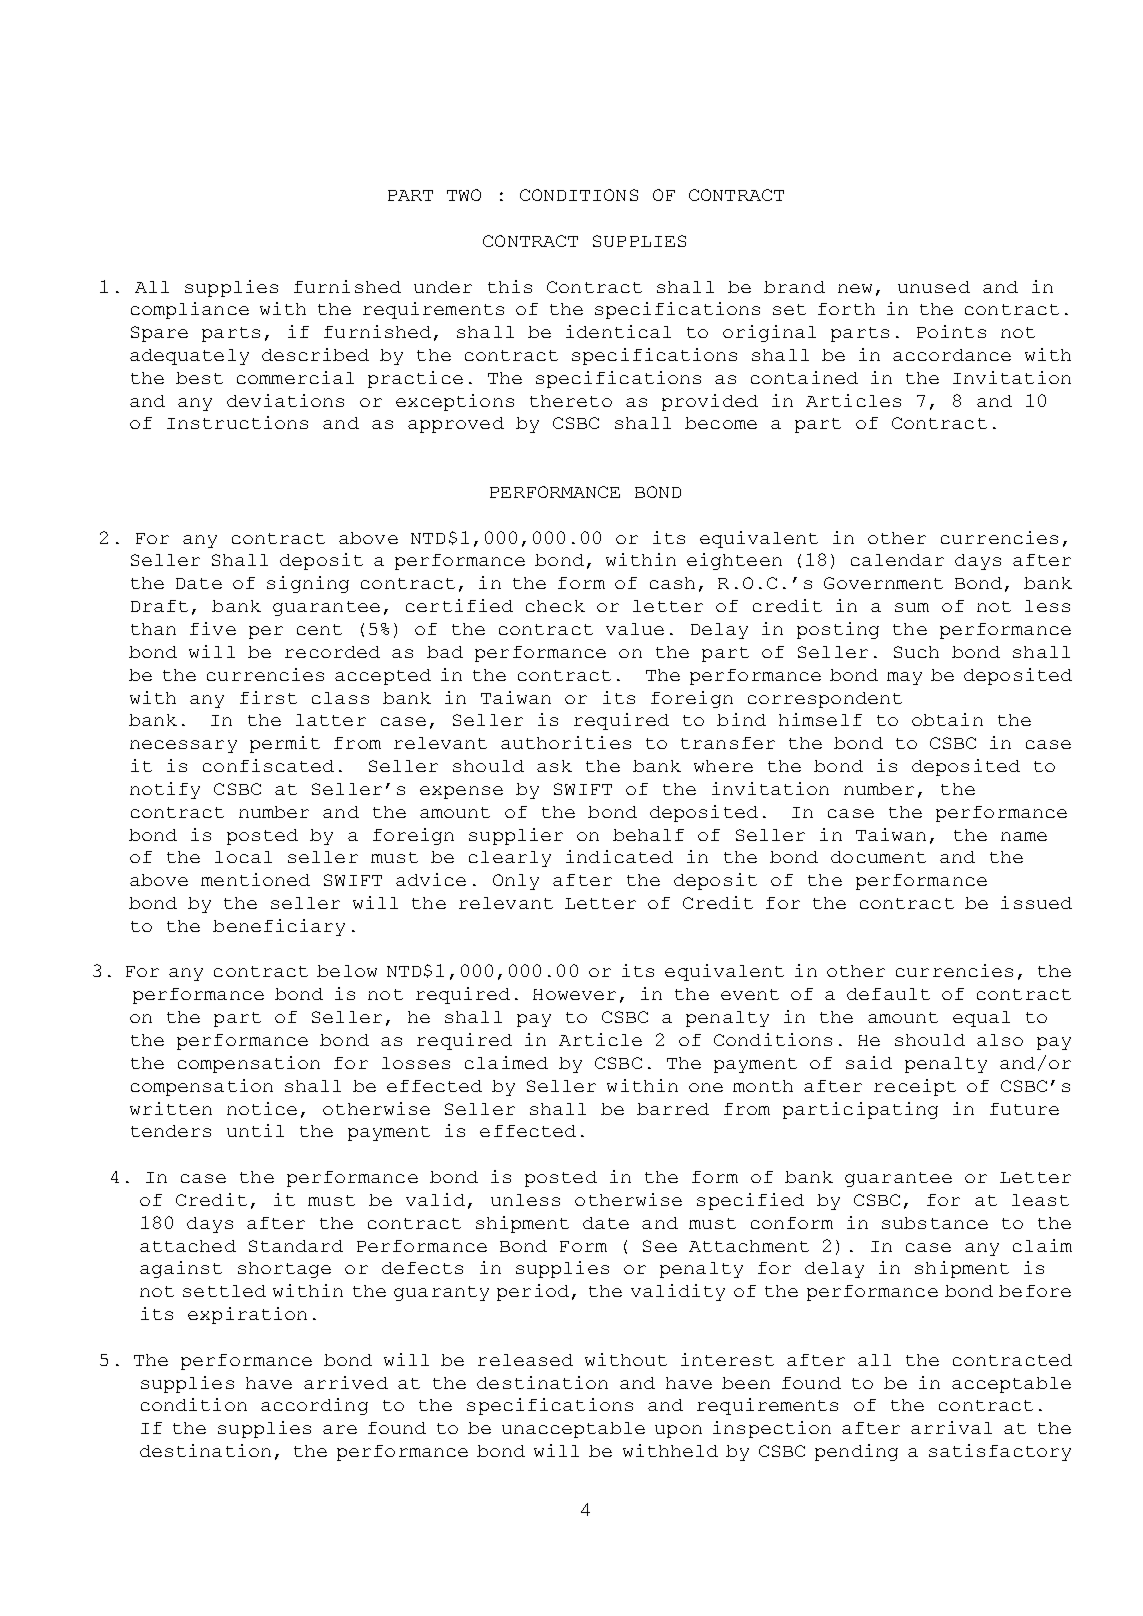  What do you see at coordinates (678, 1431) in the document?
I see `upon` at bounding box center [678, 1431].
